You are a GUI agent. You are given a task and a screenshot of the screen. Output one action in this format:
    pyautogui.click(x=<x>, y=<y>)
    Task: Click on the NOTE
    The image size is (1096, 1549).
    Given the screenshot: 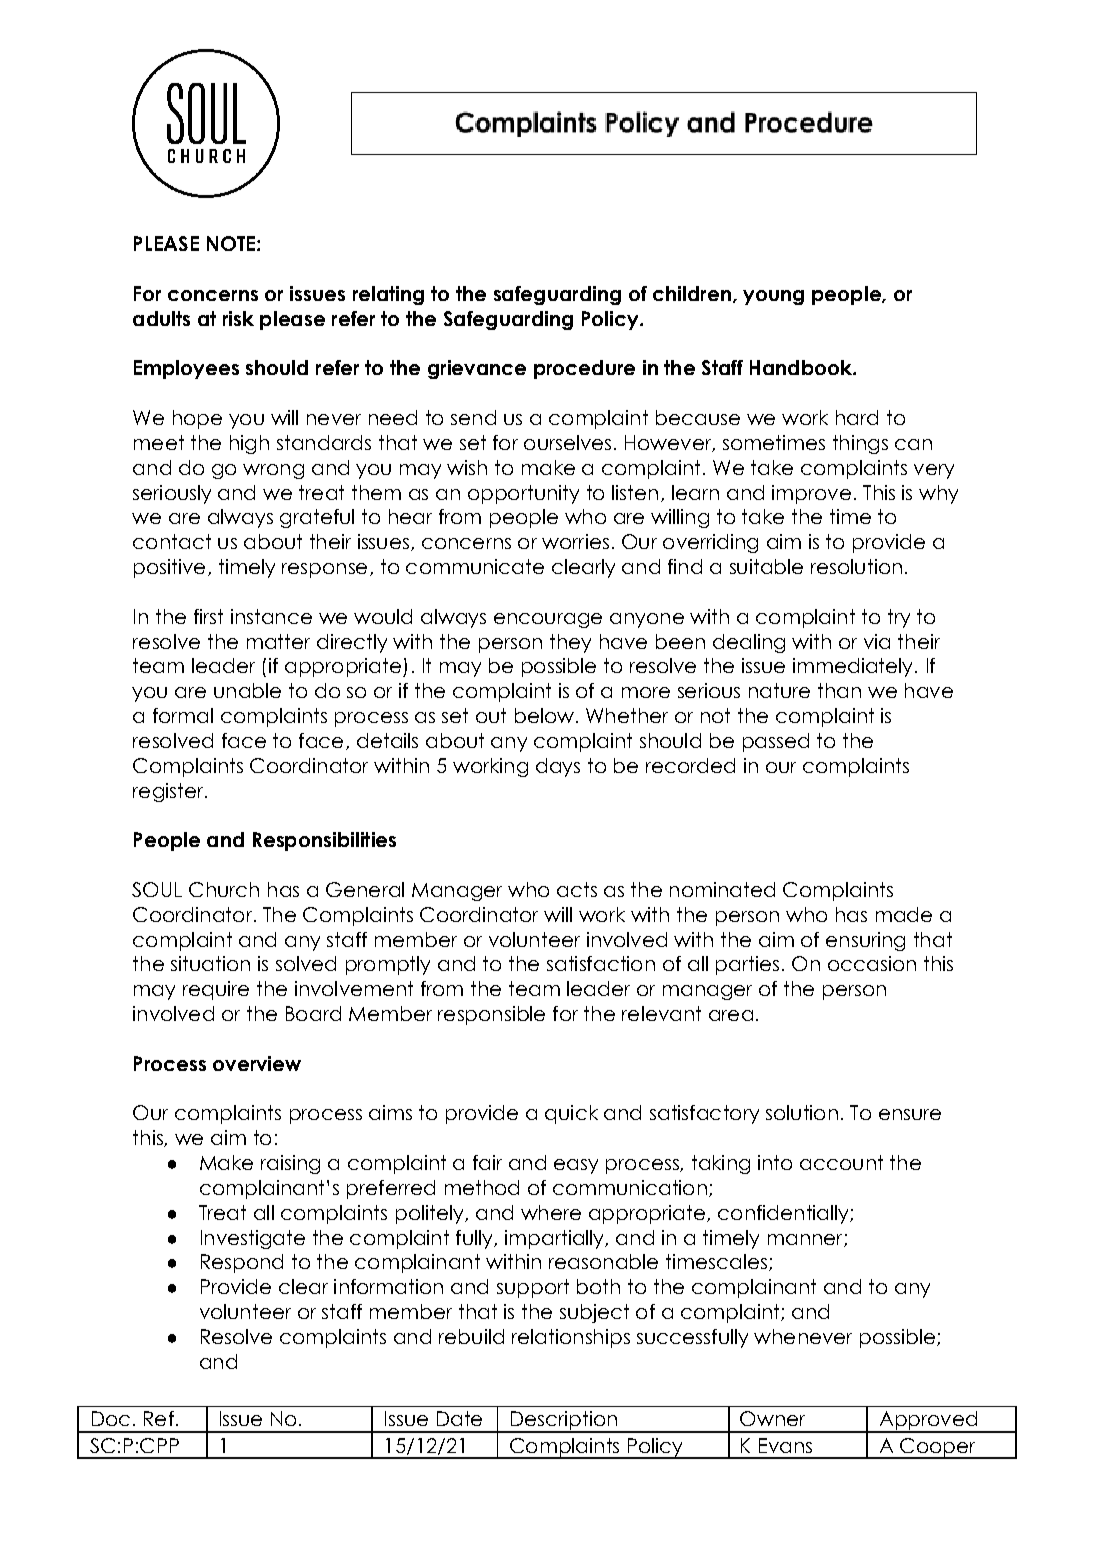 What is the action you would take?
    pyautogui.click(x=231, y=243)
